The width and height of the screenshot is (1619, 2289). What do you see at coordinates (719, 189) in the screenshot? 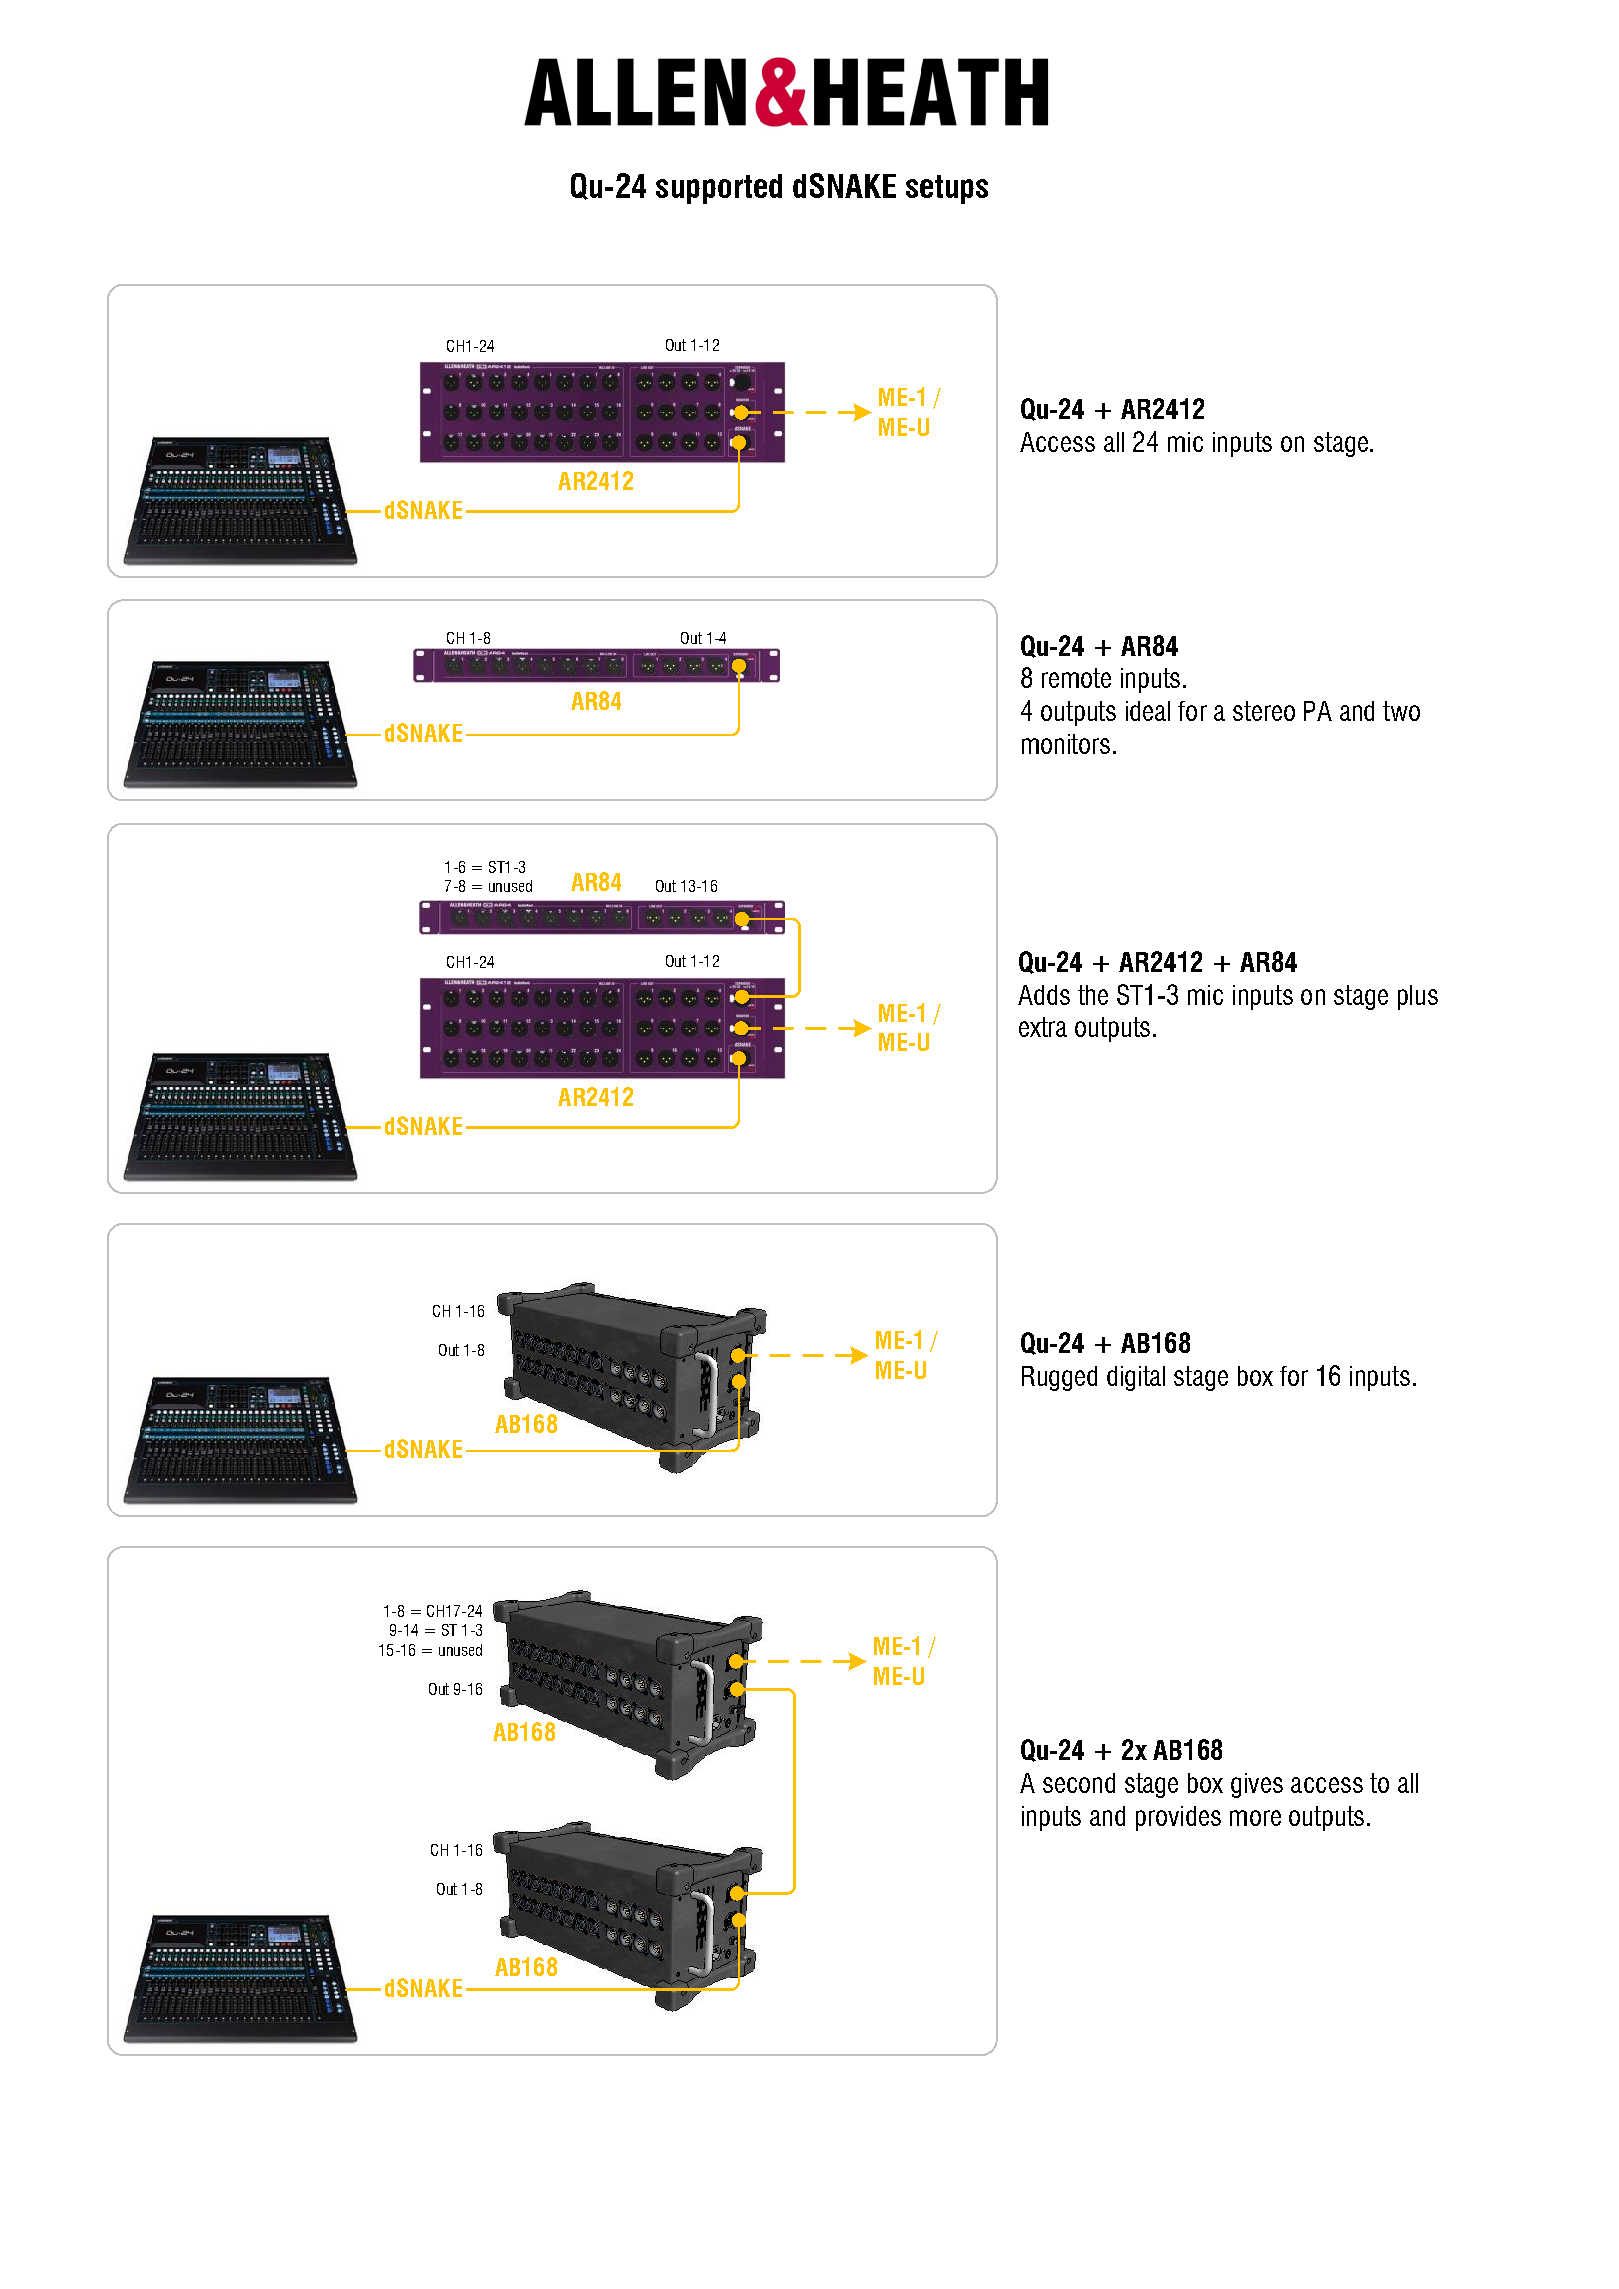
I see `supported` at bounding box center [719, 189].
